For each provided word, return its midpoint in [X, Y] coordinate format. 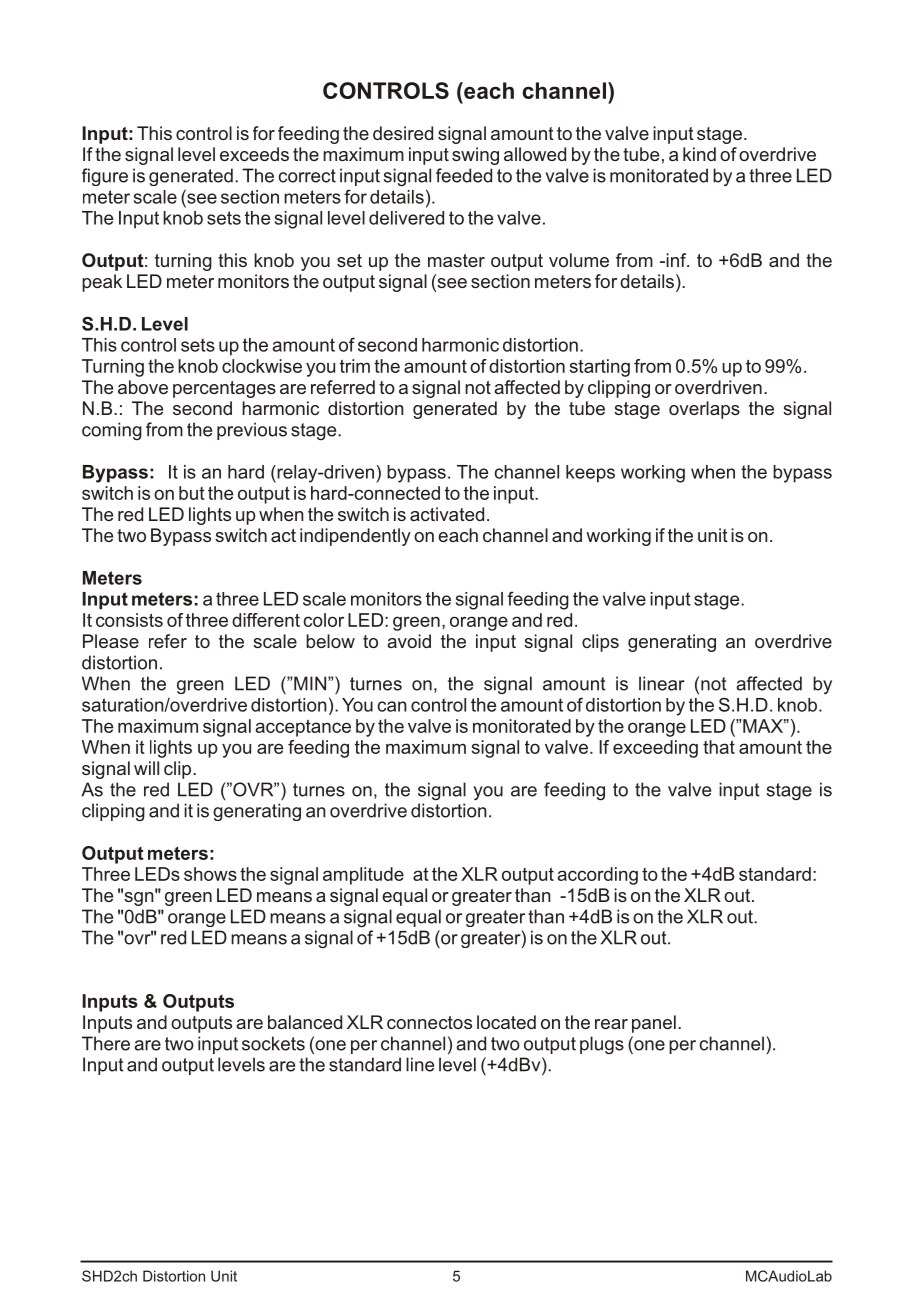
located [506, 1022]
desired [403, 133]
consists [129, 620]
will [146, 768]
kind [699, 154]
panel [654, 1024]
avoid [409, 641]
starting [600, 368]
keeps [590, 474]
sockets [273, 1043]
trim [355, 366]
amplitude [363, 876]
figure [105, 177]
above [143, 387]
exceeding [655, 749]
